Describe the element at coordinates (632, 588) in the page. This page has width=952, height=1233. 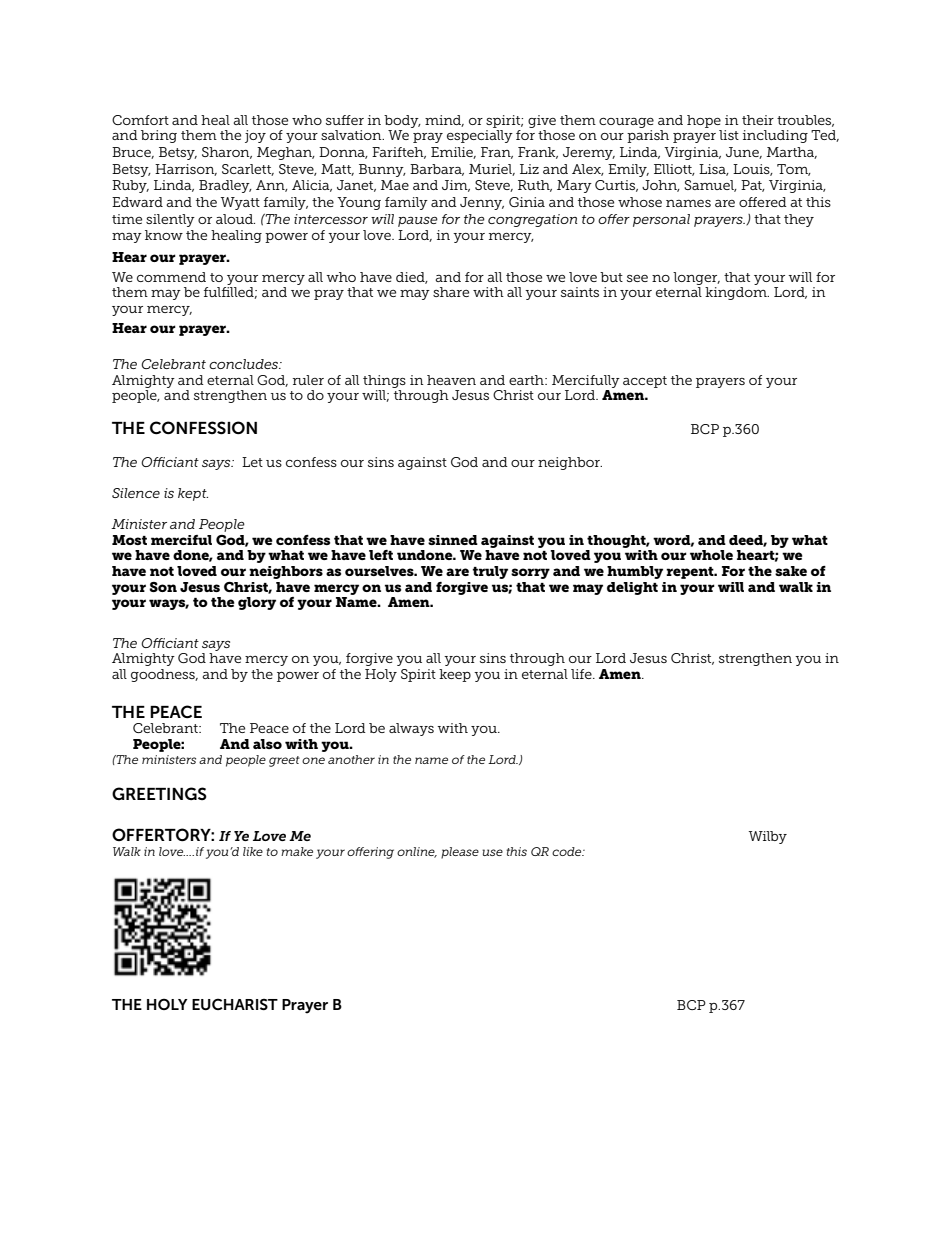
I see `delight` at that location.
